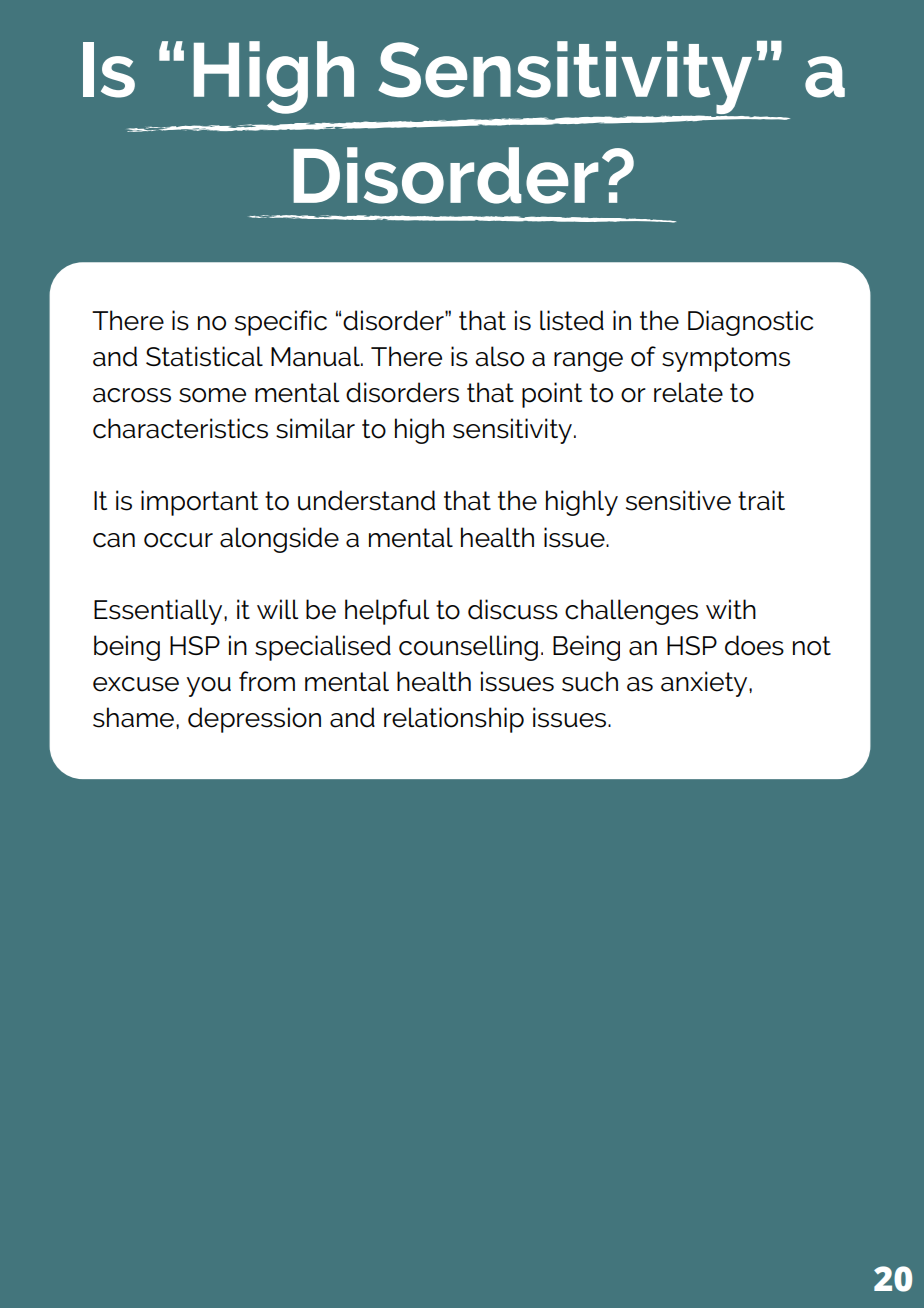 Image resolution: width=924 pixels, height=1308 pixels. What do you see at coordinates (254, 720) in the screenshot?
I see `depression` at bounding box center [254, 720].
